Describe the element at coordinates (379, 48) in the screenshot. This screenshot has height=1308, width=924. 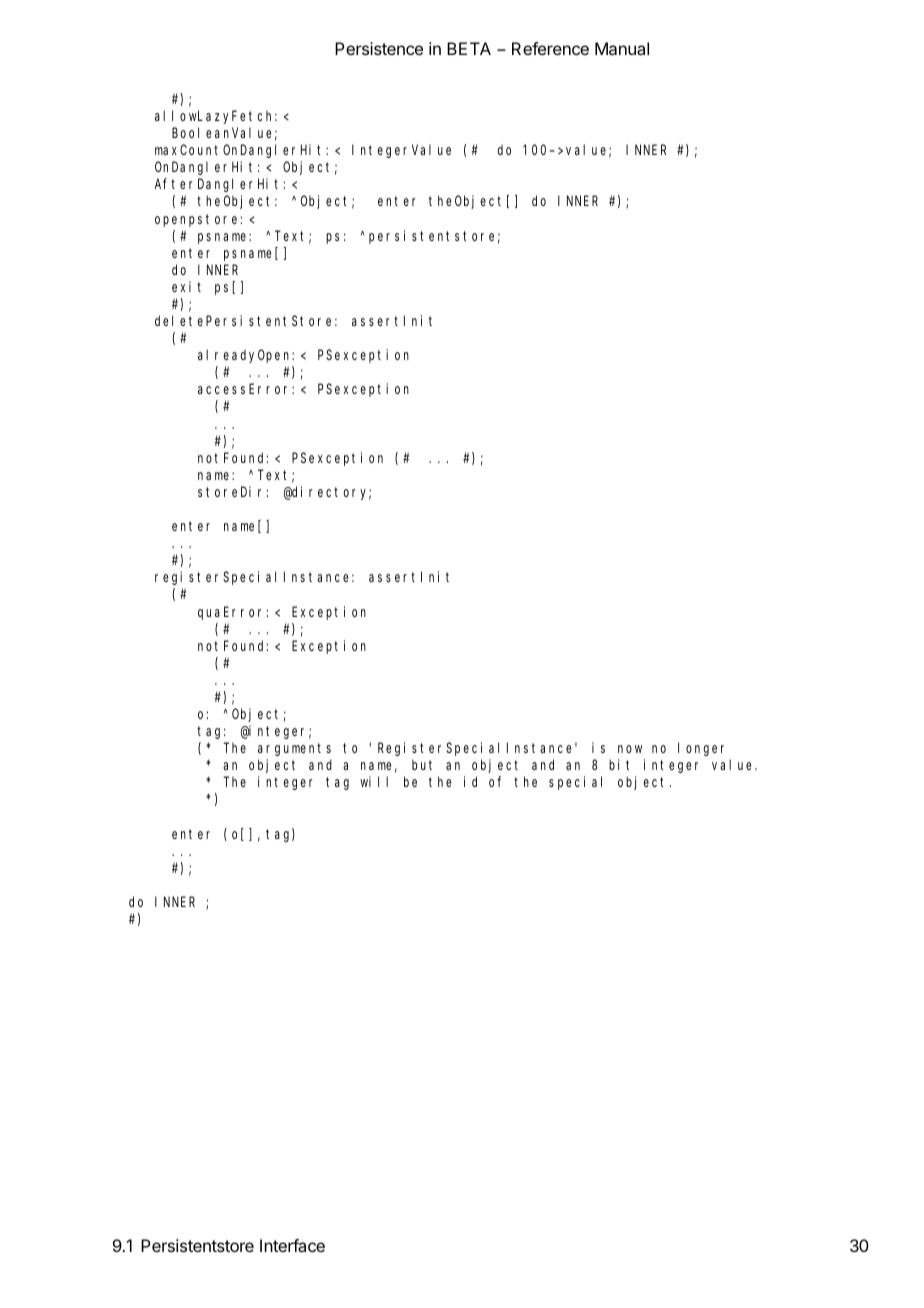
I see `Persistence` at that location.
